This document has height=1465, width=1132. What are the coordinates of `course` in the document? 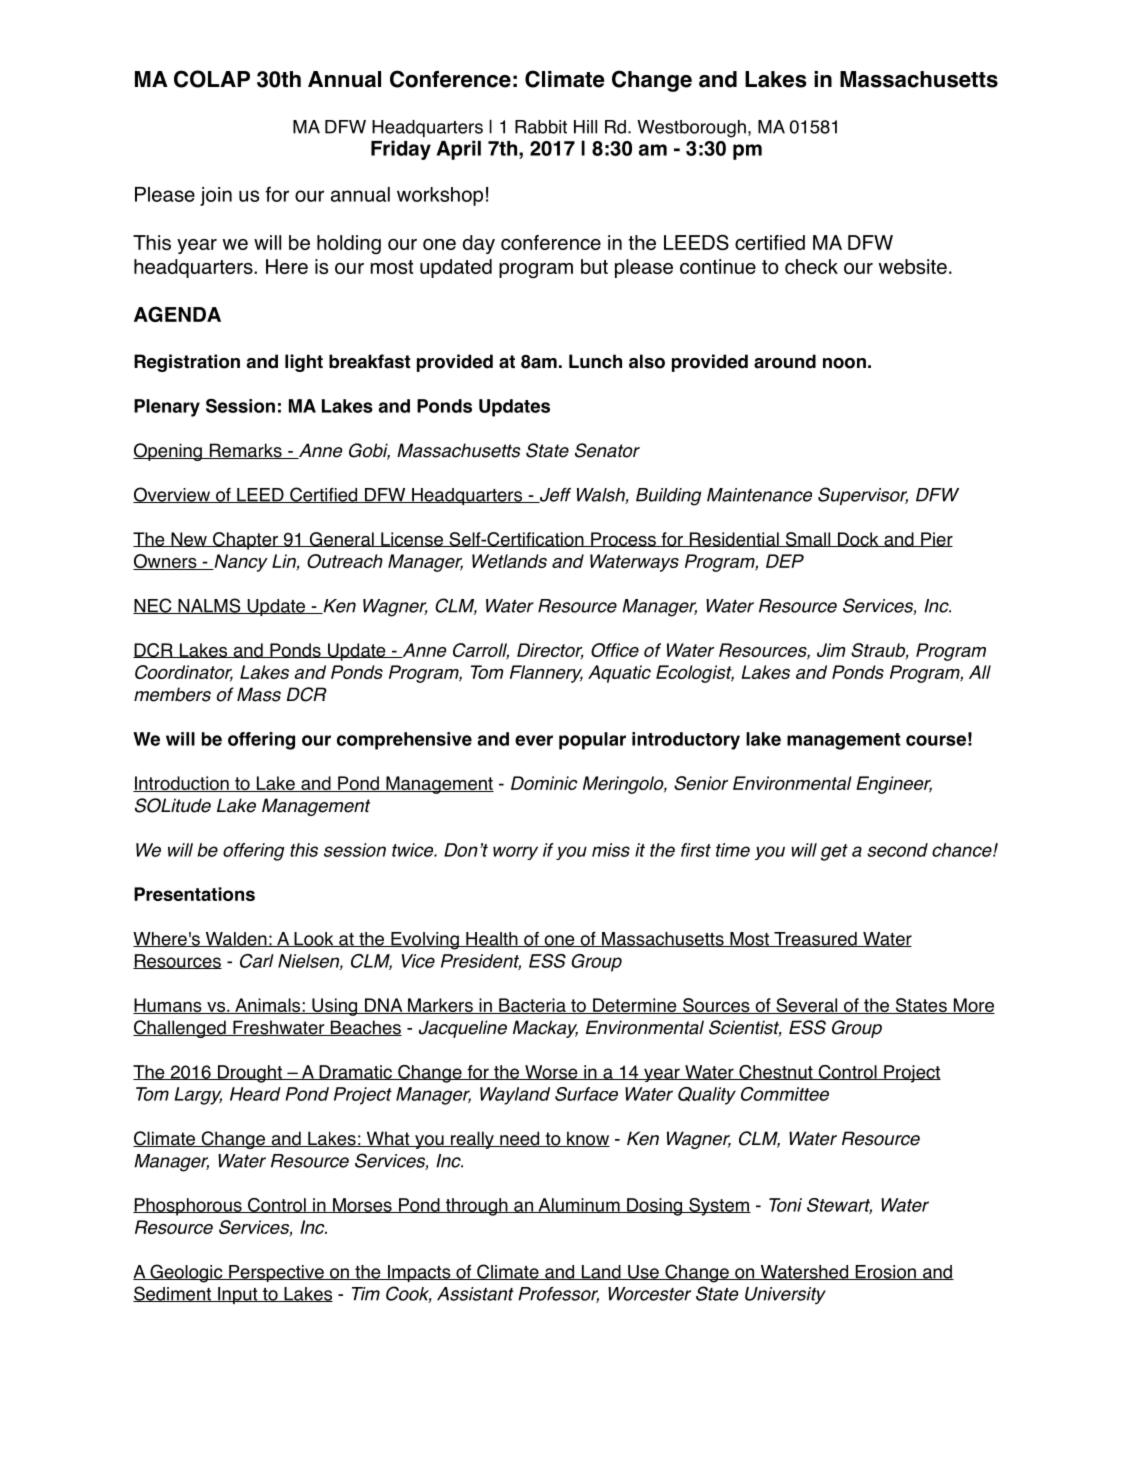 It's located at (936, 740).
